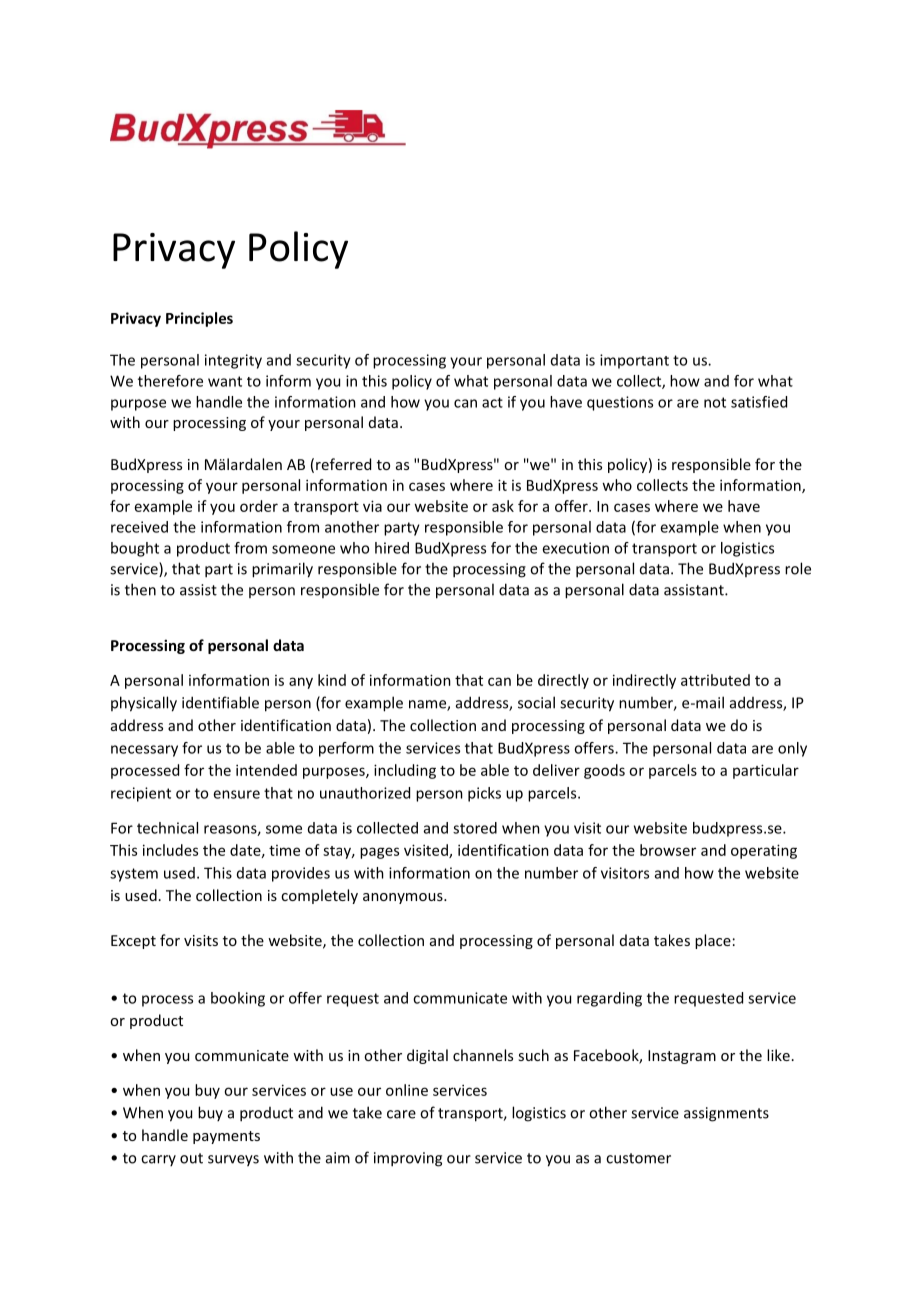 The height and width of the screenshot is (1308, 924). I want to click on place, so click(713, 941).
